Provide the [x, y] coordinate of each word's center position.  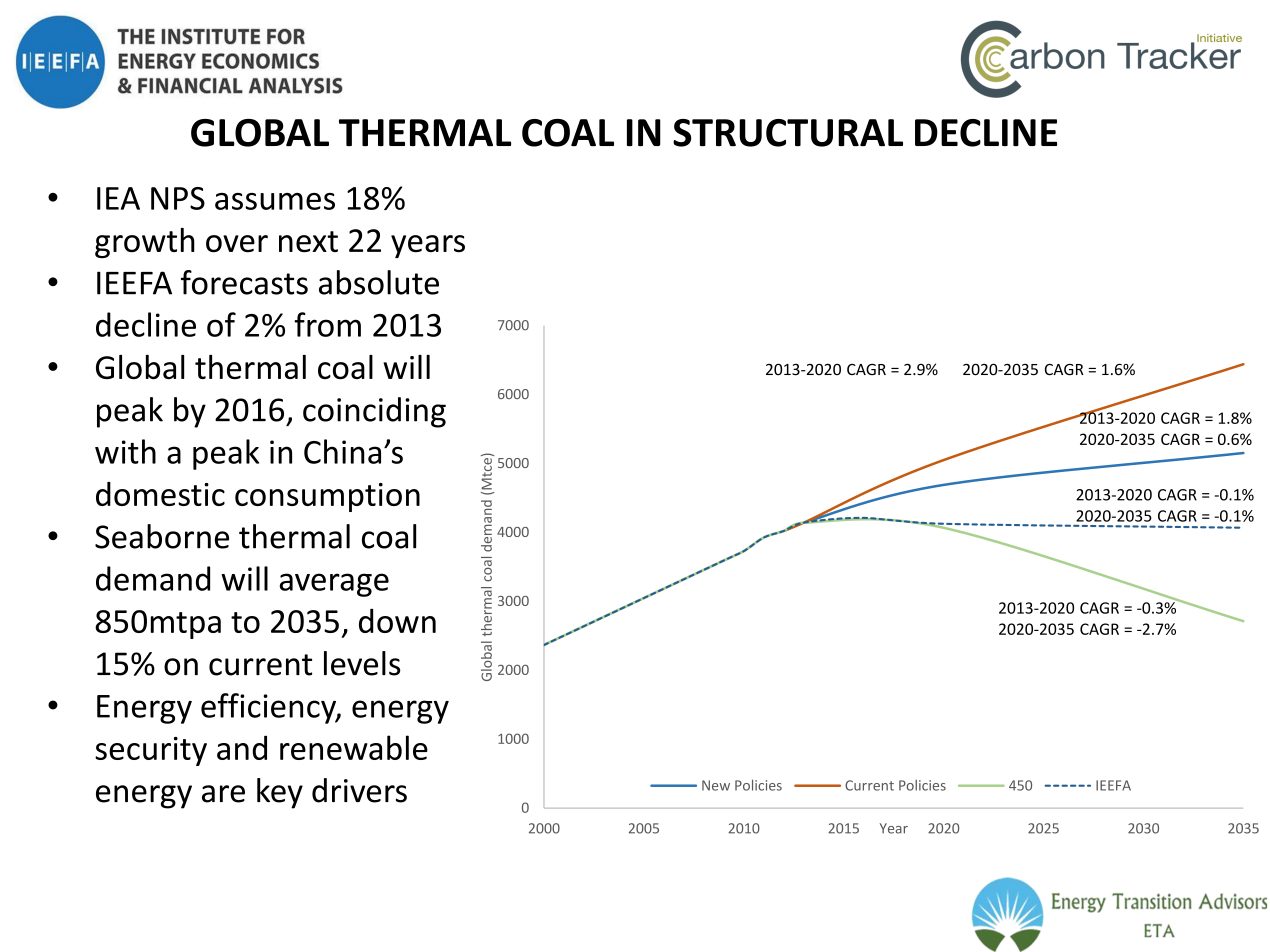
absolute [379, 282]
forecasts [244, 282]
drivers [359, 790]
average [334, 585]
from [327, 324]
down [397, 621]
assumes [275, 201]
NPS [178, 198]
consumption [327, 497]
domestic [160, 494]
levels [362, 663]
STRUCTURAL [788, 133]
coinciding [374, 412]
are [223, 794]
